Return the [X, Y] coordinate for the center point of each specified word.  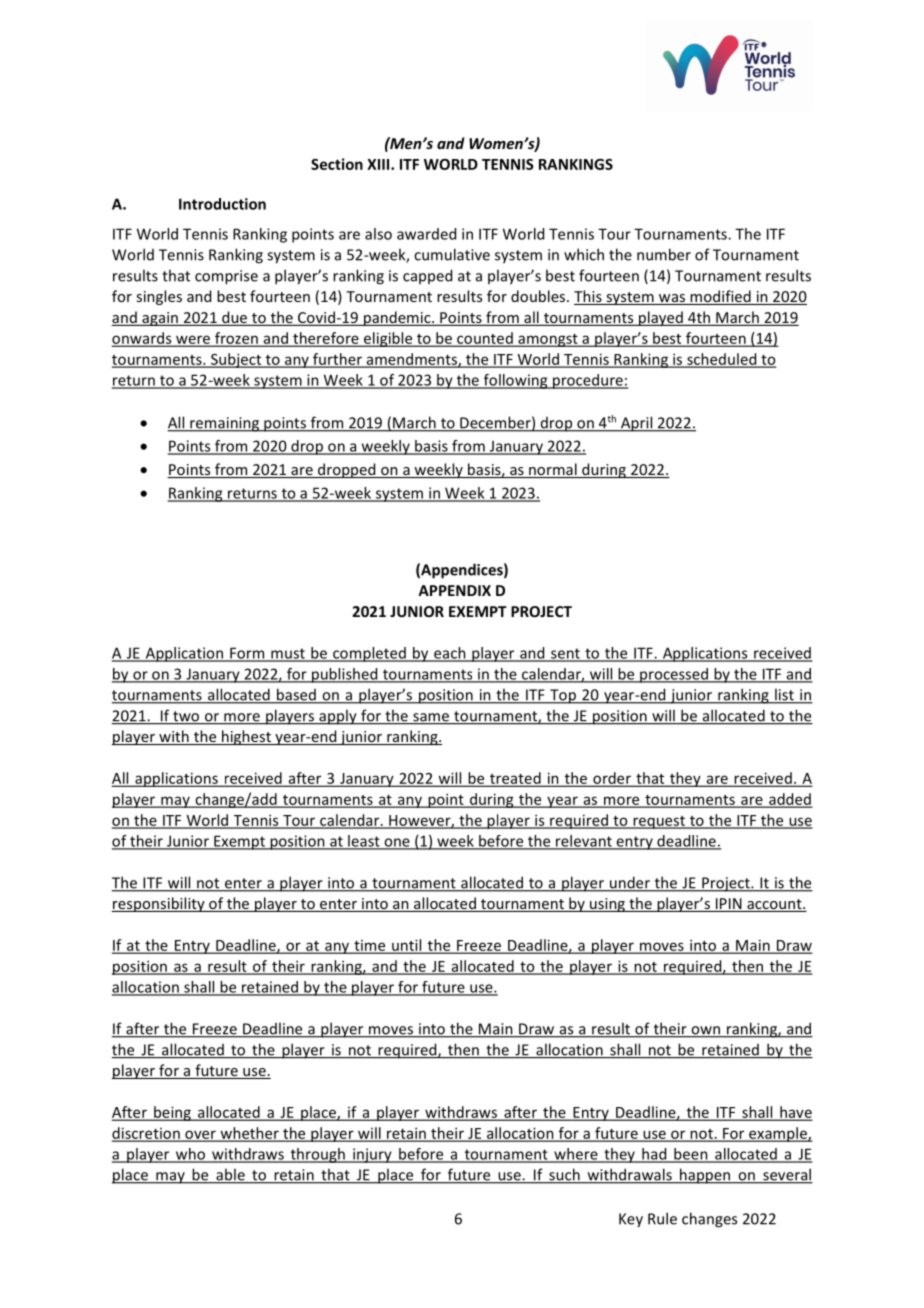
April [637, 424]
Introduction [222, 204]
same [431, 718]
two [186, 717]
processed [674, 675]
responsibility [159, 904]
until [407, 946]
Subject [236, 360]
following [515, 381]
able [230, 1175]
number [664, 254]
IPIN [728, 905]
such [564, 1175]
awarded [426, 234]
